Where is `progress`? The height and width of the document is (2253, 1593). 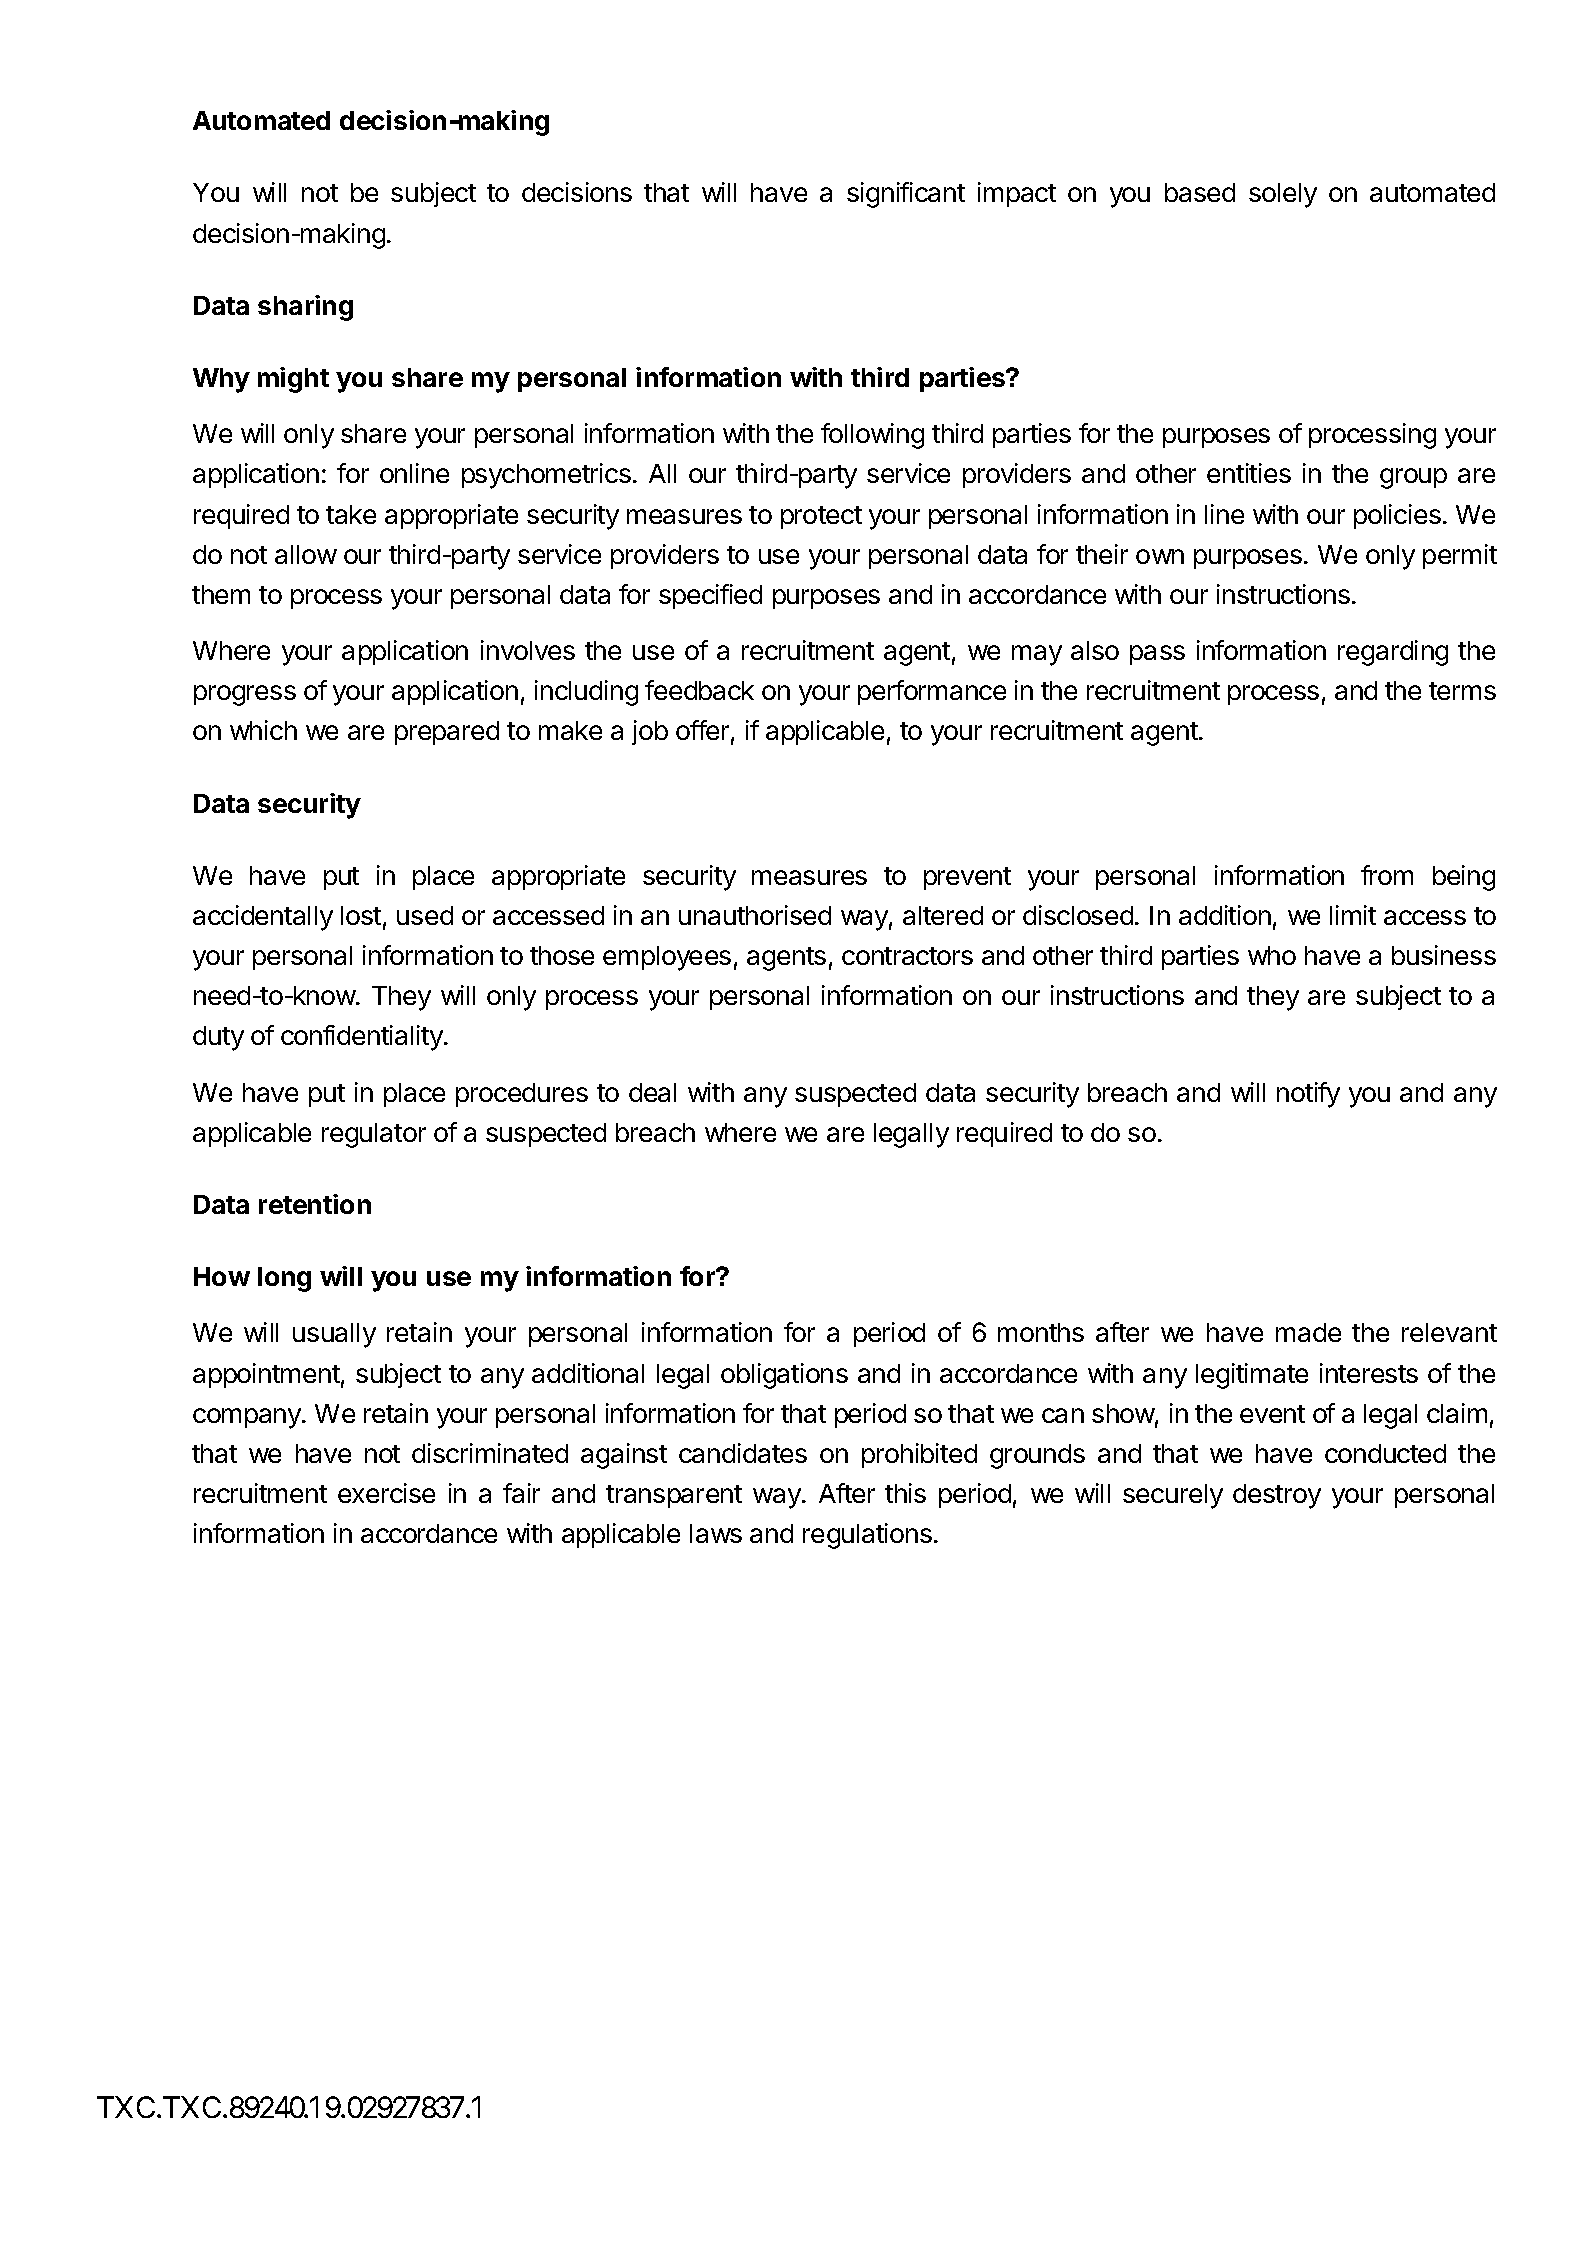 progress is located at coordinates (245, 695).
